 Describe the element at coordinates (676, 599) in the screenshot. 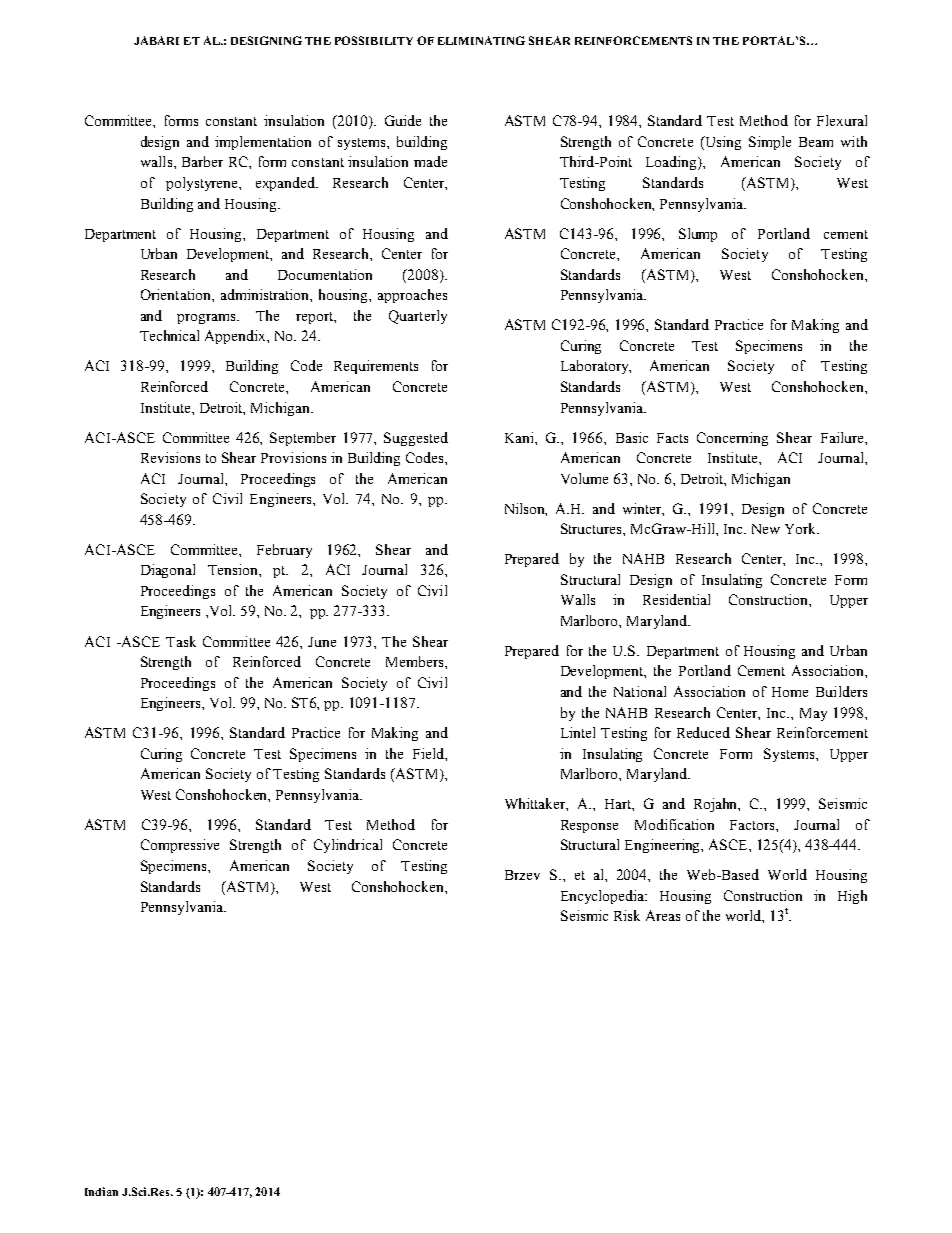

I see `Residential` at that location.
